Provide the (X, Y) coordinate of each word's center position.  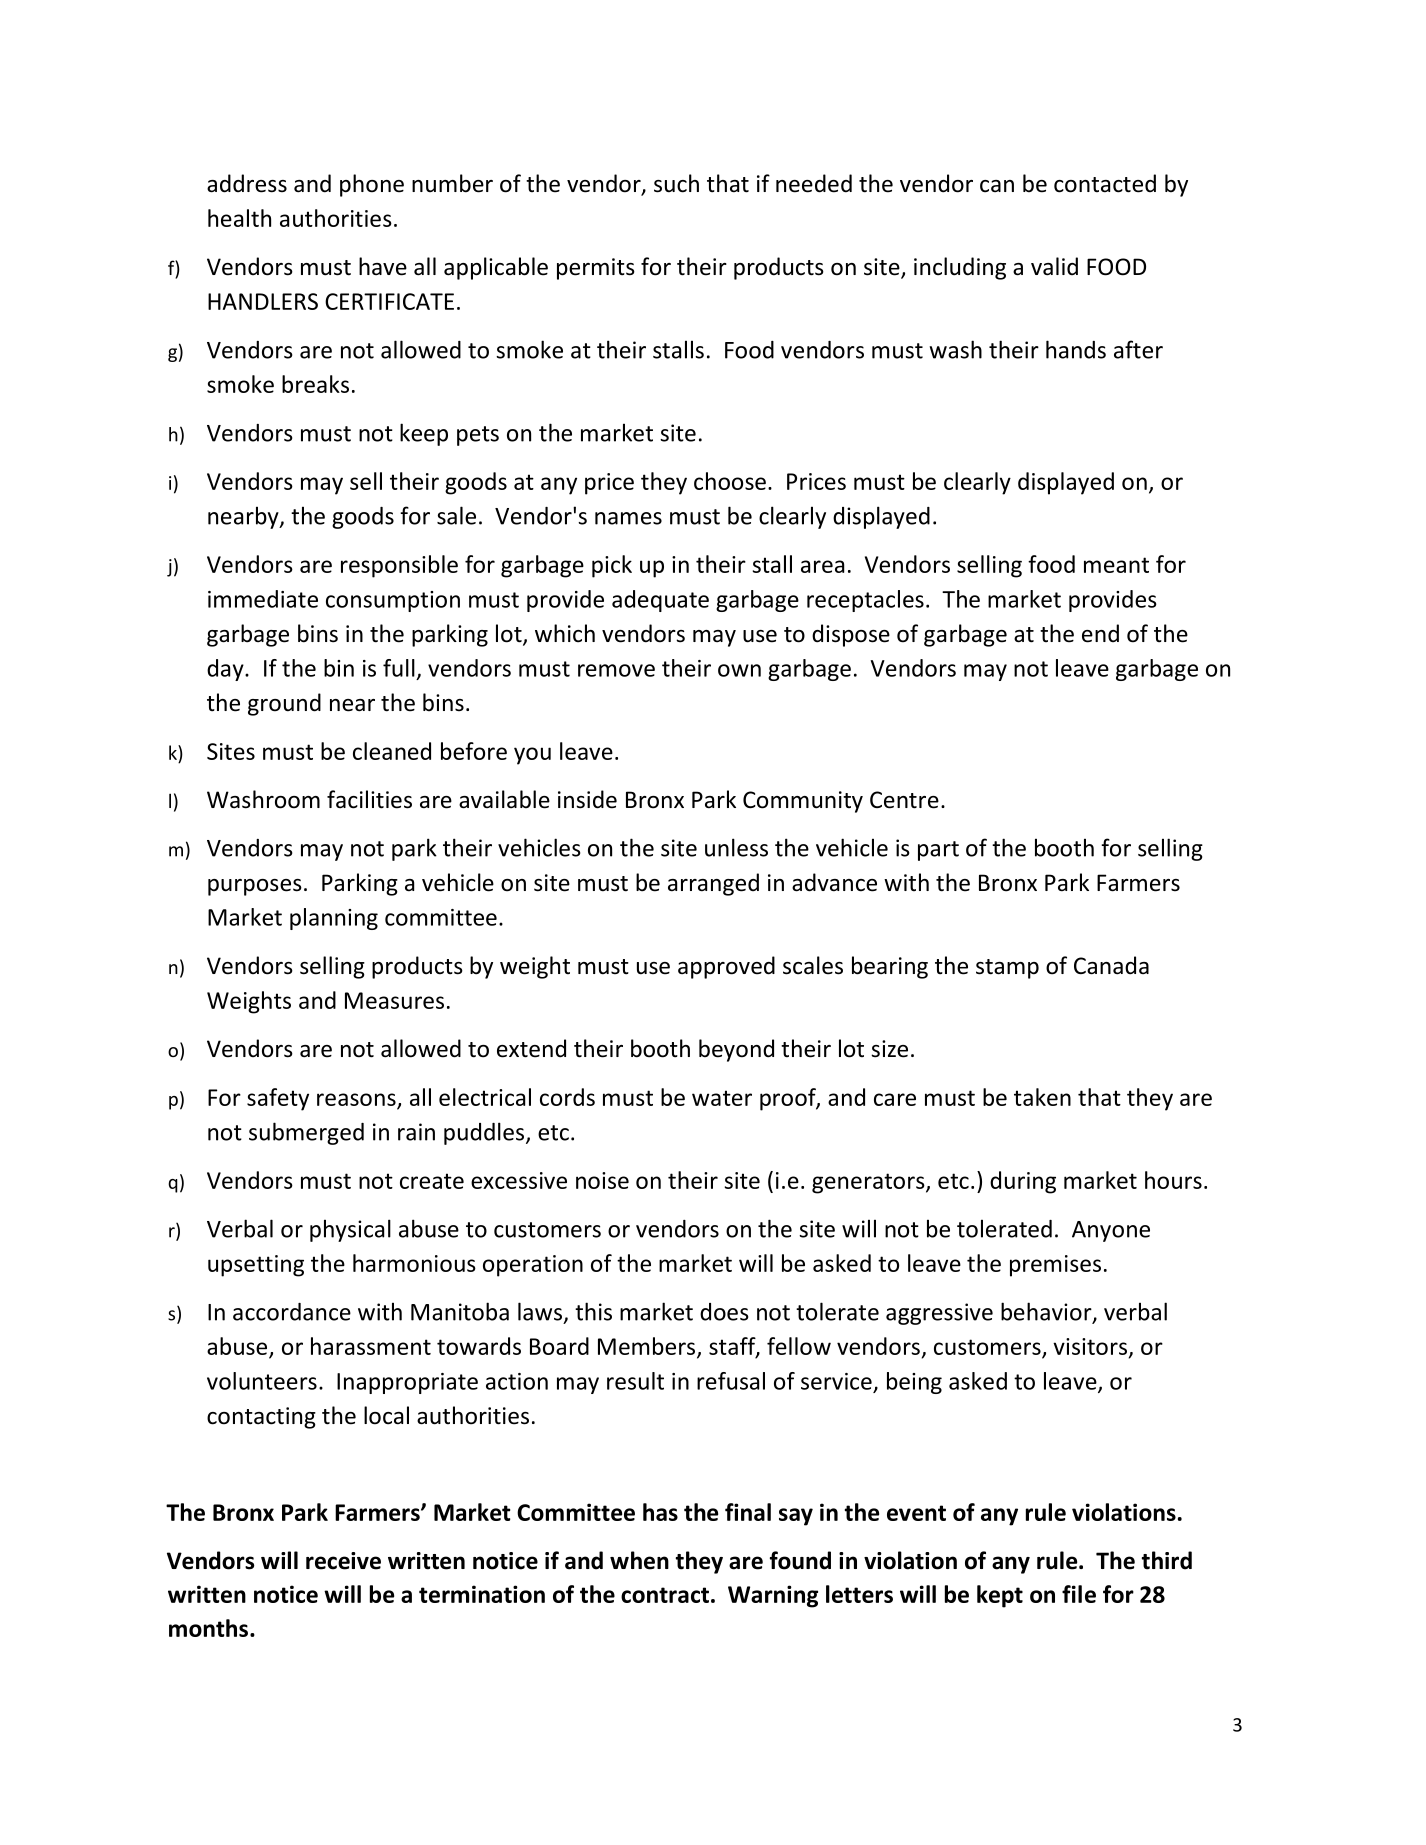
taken (1042, 1097)
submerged (306, 1133)
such (676, 183)
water (722, 1098)
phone (372, 185)
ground (284, 704)
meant (1116, 565)
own (739, 670)
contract (665, 1595)
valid (1054, 266)
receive (343, 1561)
